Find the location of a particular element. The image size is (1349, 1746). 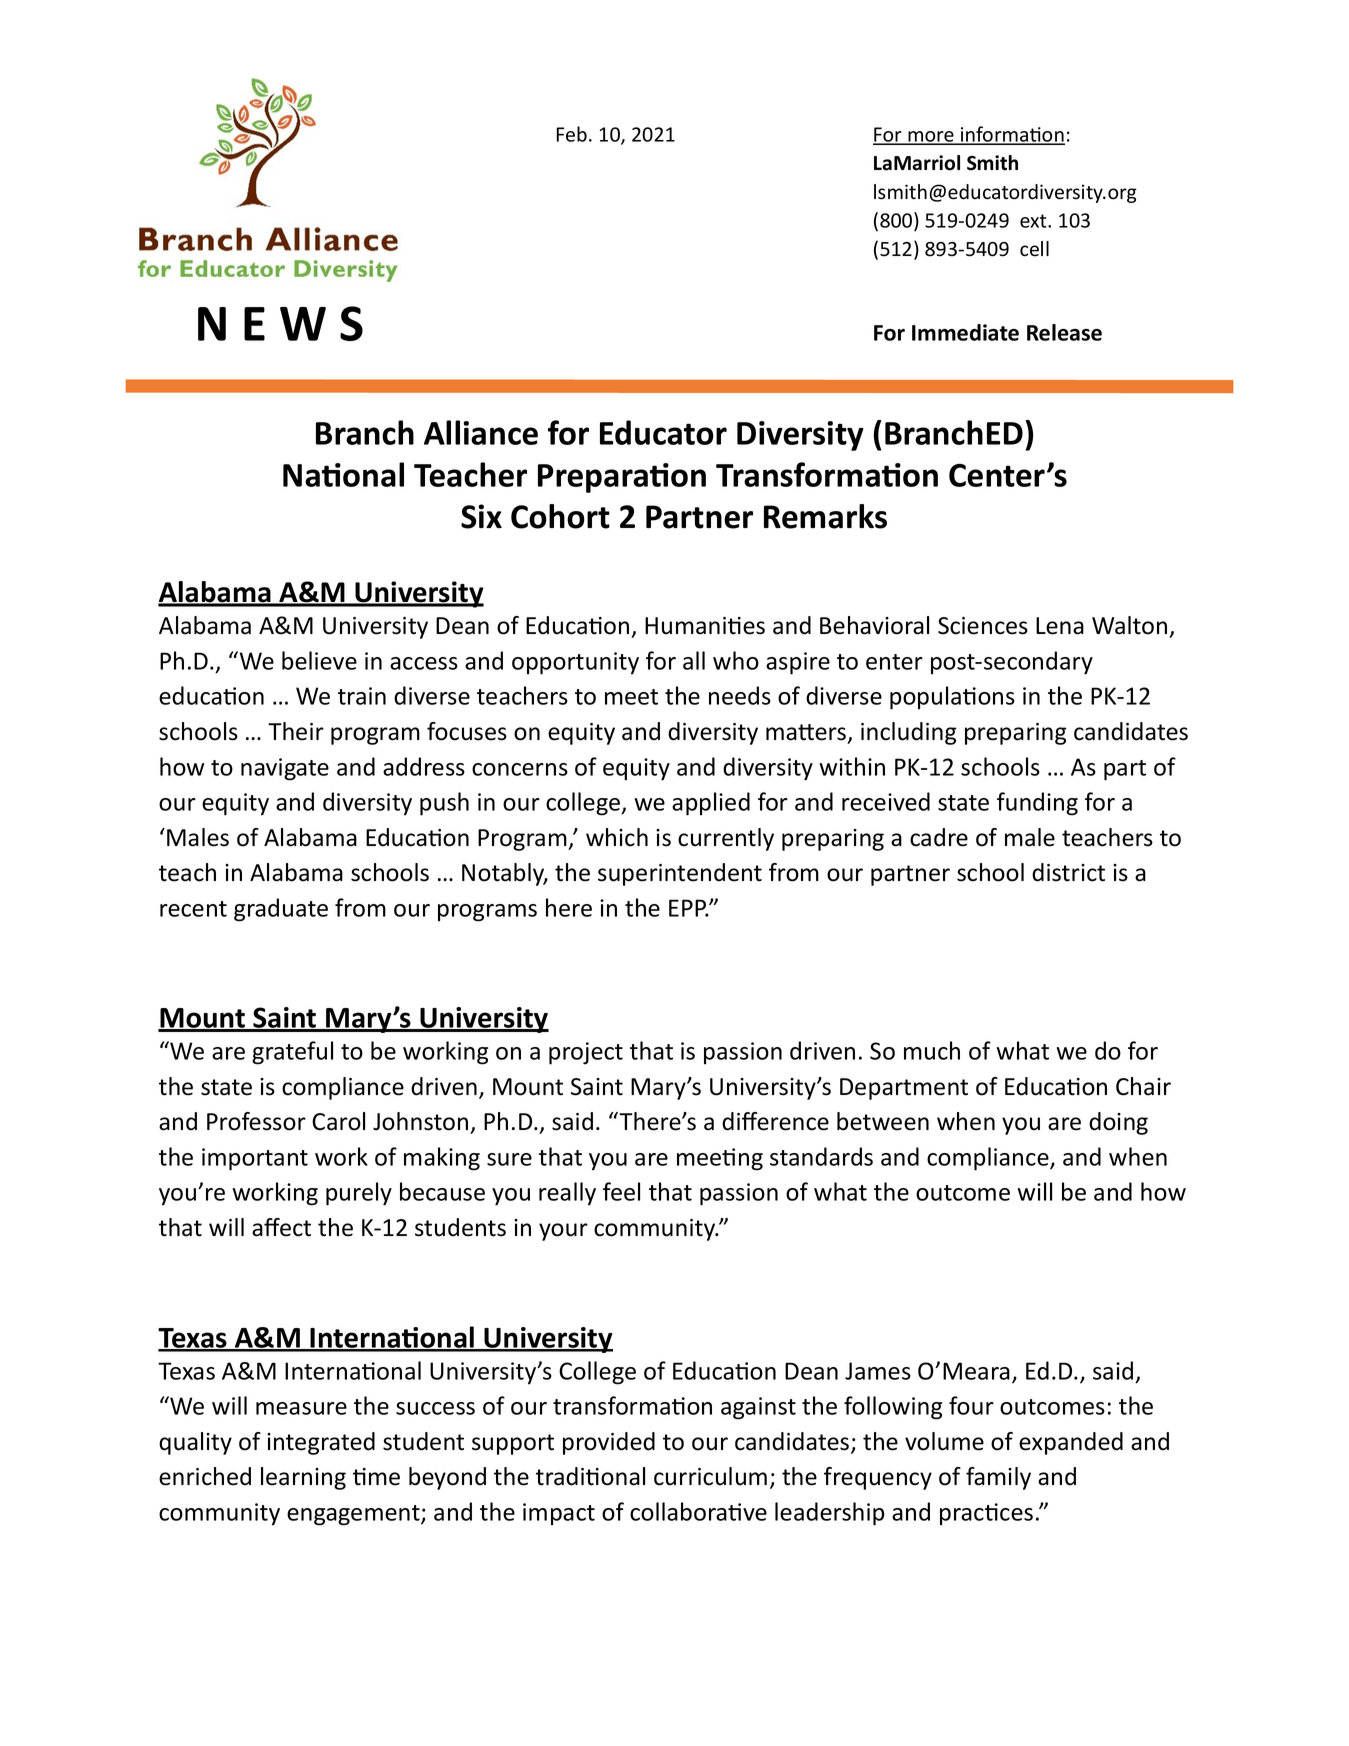

ext is located at coordinates (1034, 221).
